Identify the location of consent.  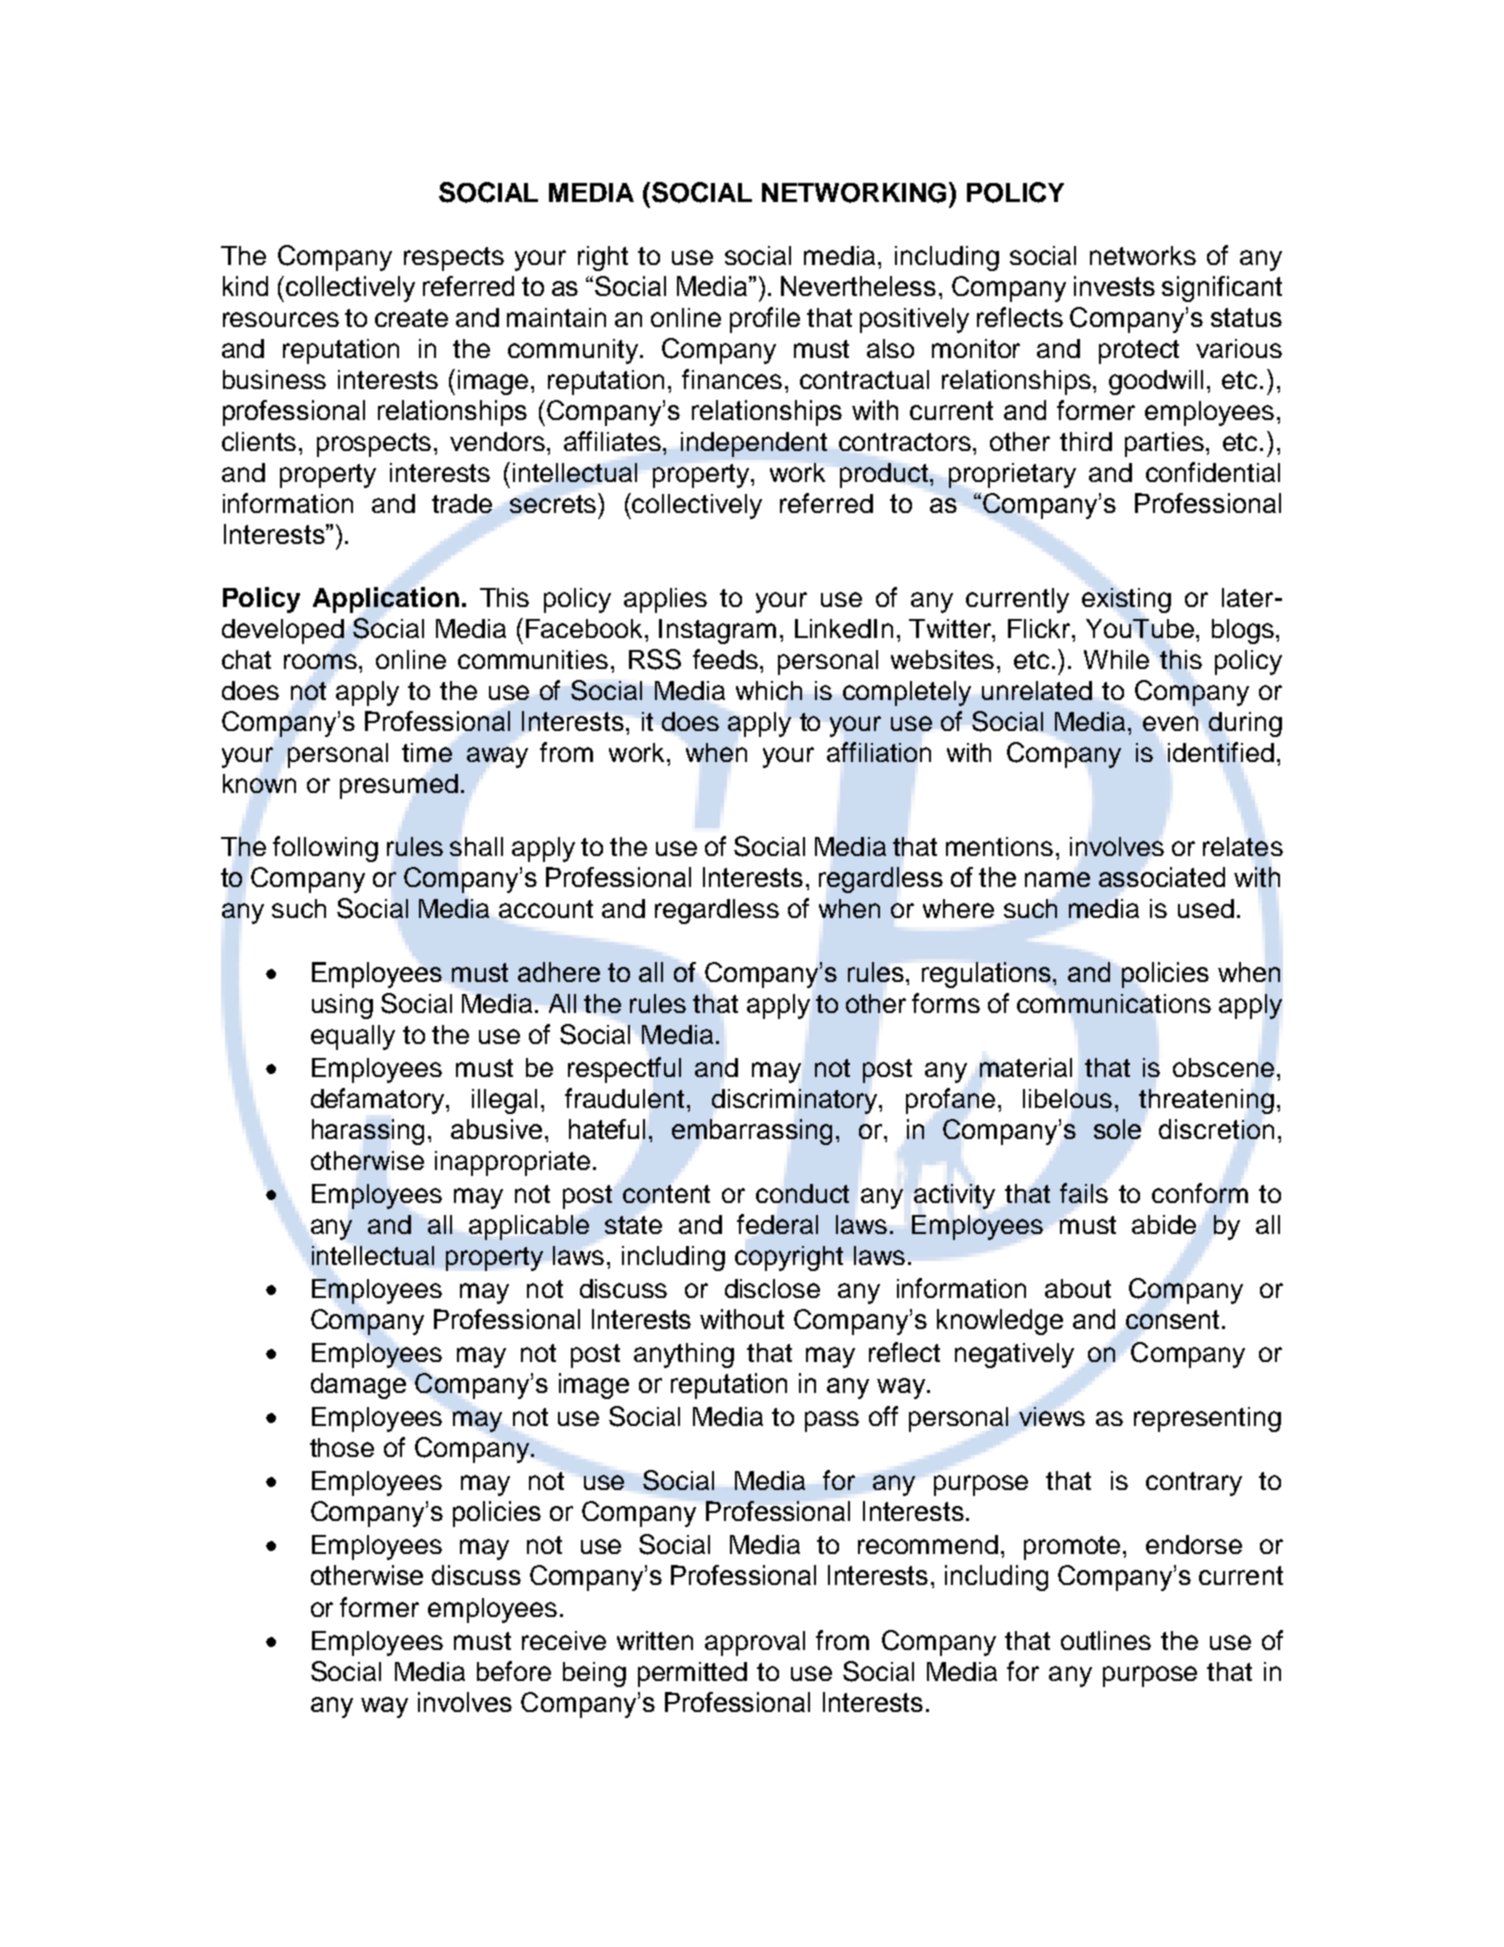
(1172, 1319).
